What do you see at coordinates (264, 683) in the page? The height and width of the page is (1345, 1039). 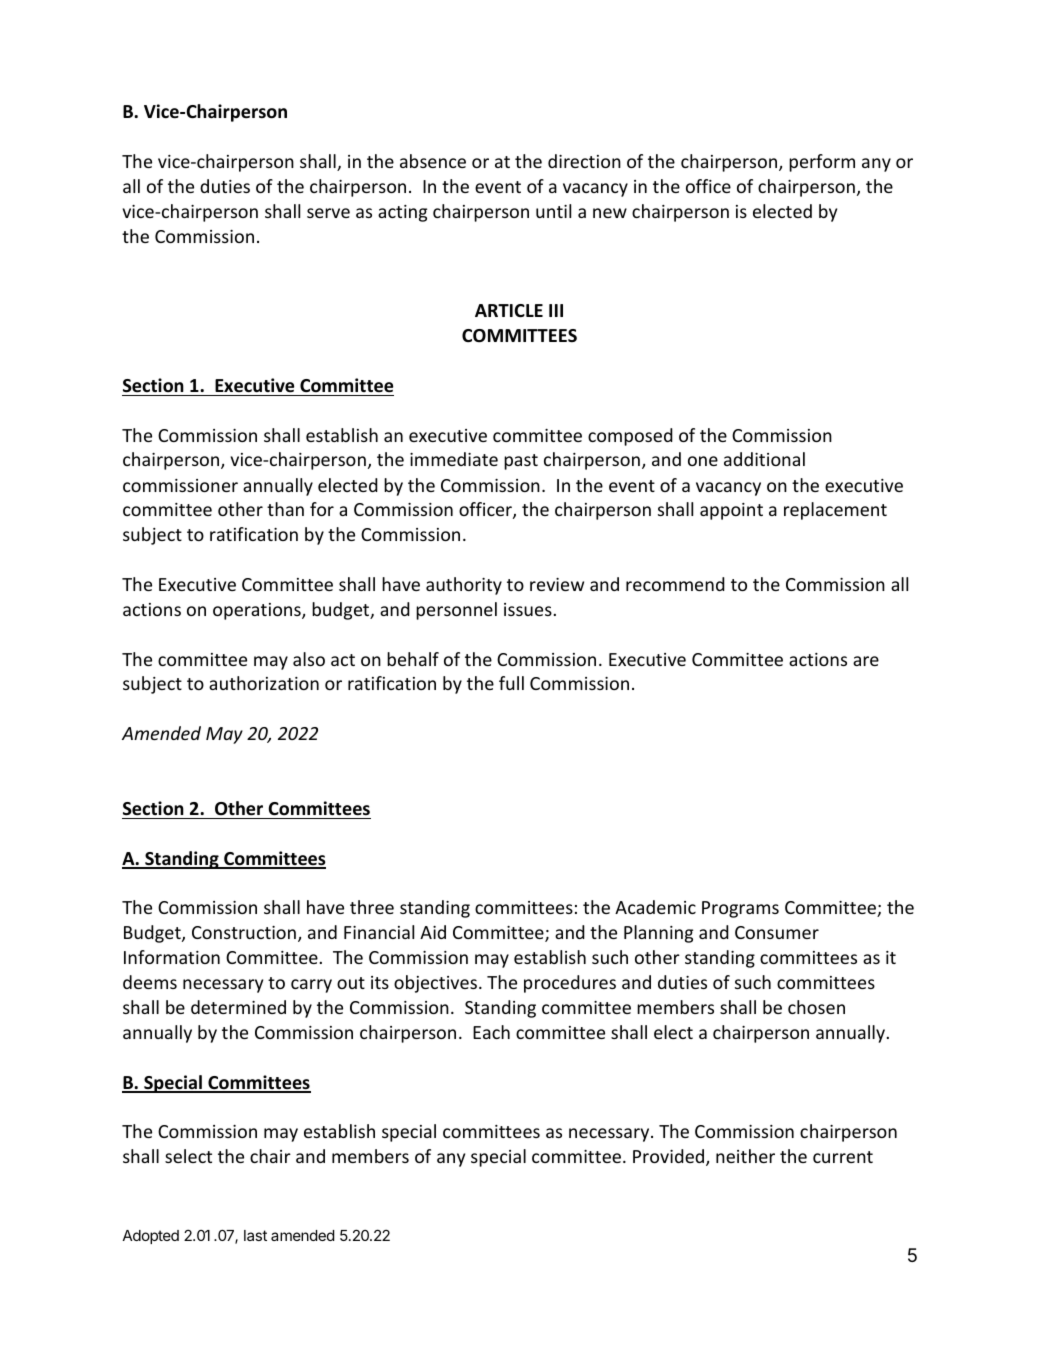 I see `authorization` at bounding box center [264, 683].
